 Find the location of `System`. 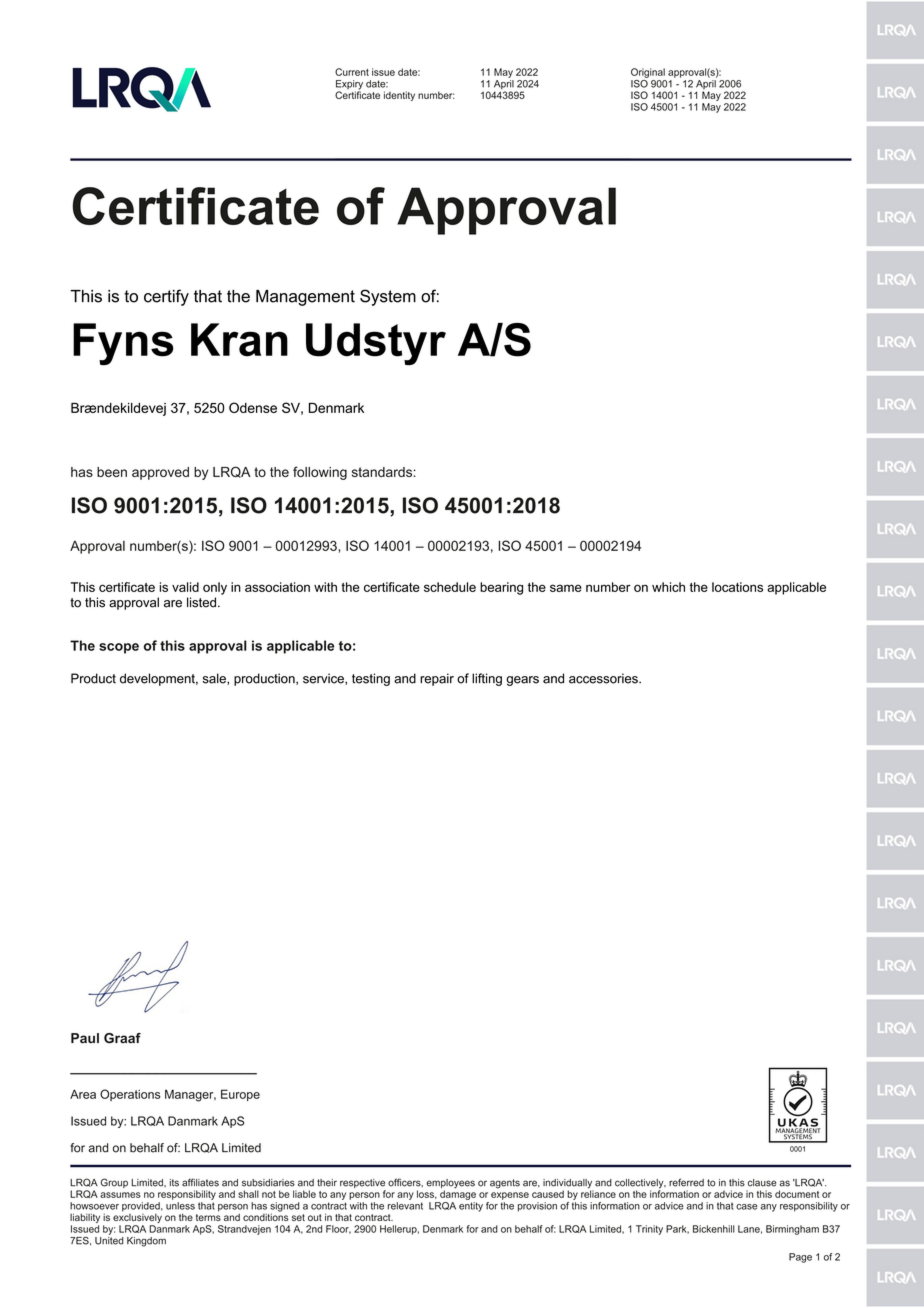

System is located at coordinates (388, 297).
